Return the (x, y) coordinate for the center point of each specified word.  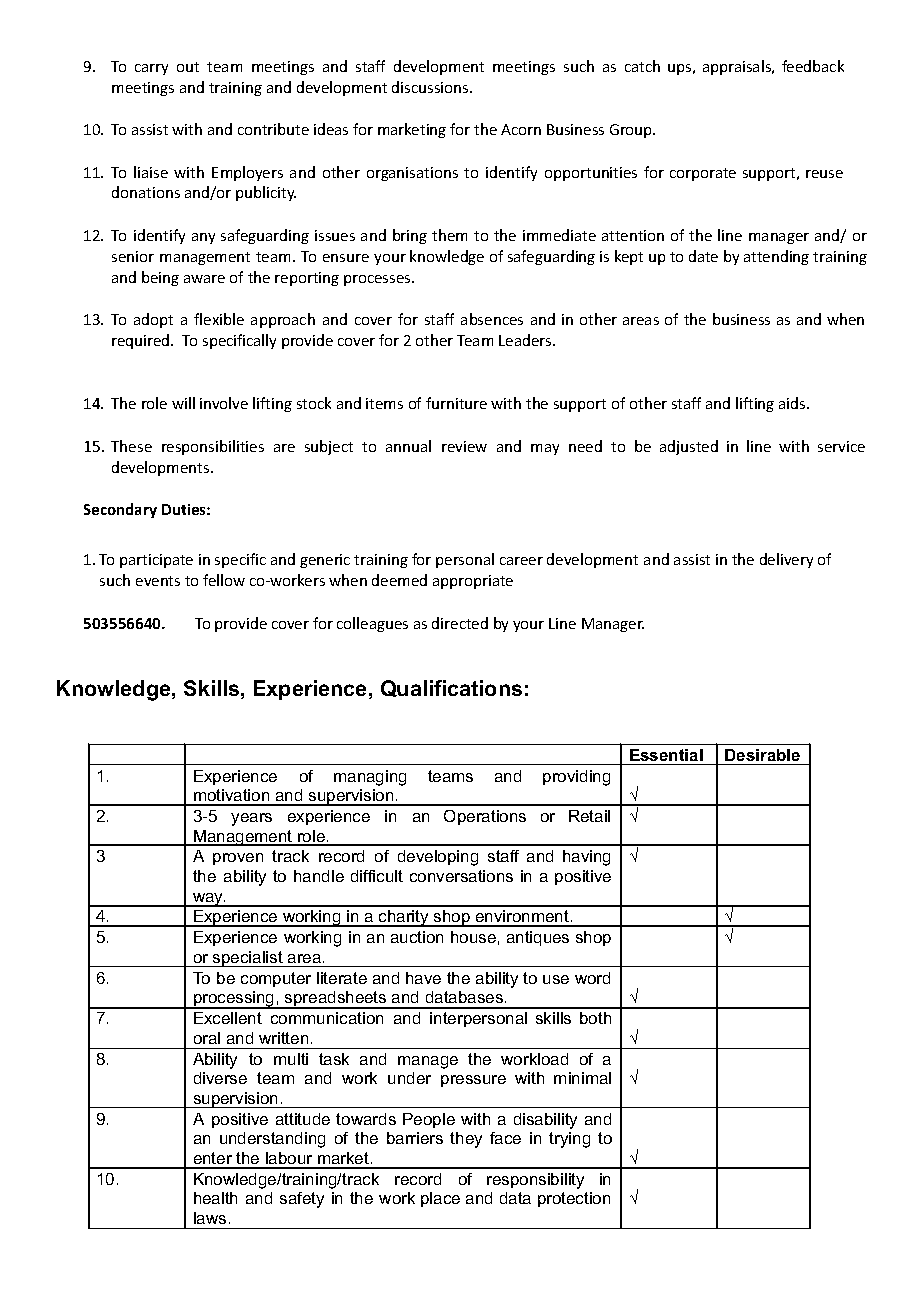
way (208, 900)
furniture (456, 403)
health (215, 1198)
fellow (224, 580)
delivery (786, 560)
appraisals (738, 67)
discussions (431, 87)
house (473, 937)
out (188, 67)
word (592, 978)
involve (224, 403)
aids (793, 403)
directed (460, 623)
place (440, 1199)
